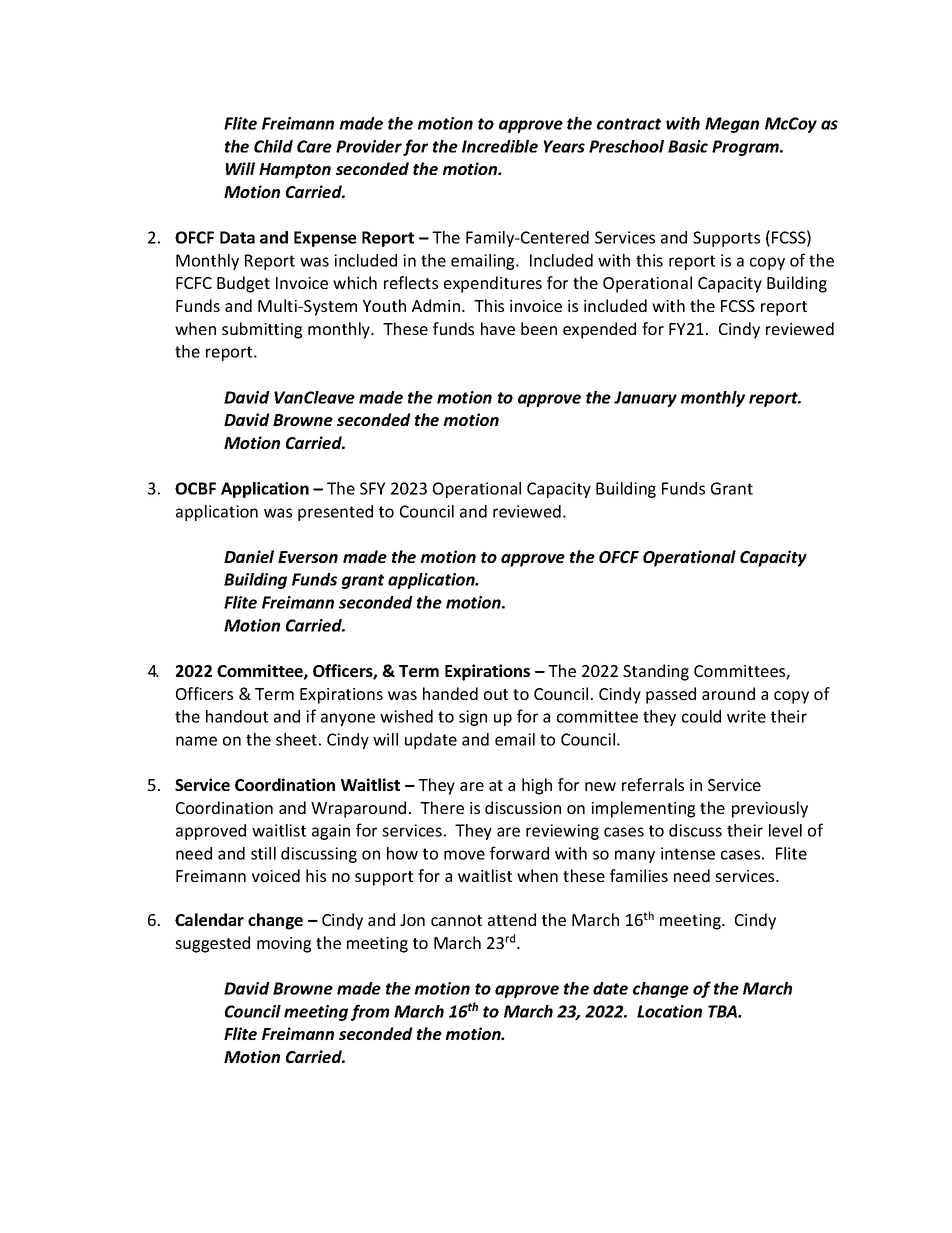 The image size is (952, 1233). What do you see at coordinates (273, 146) in the image?
I see `Child` at bounding box center [273, 146].
